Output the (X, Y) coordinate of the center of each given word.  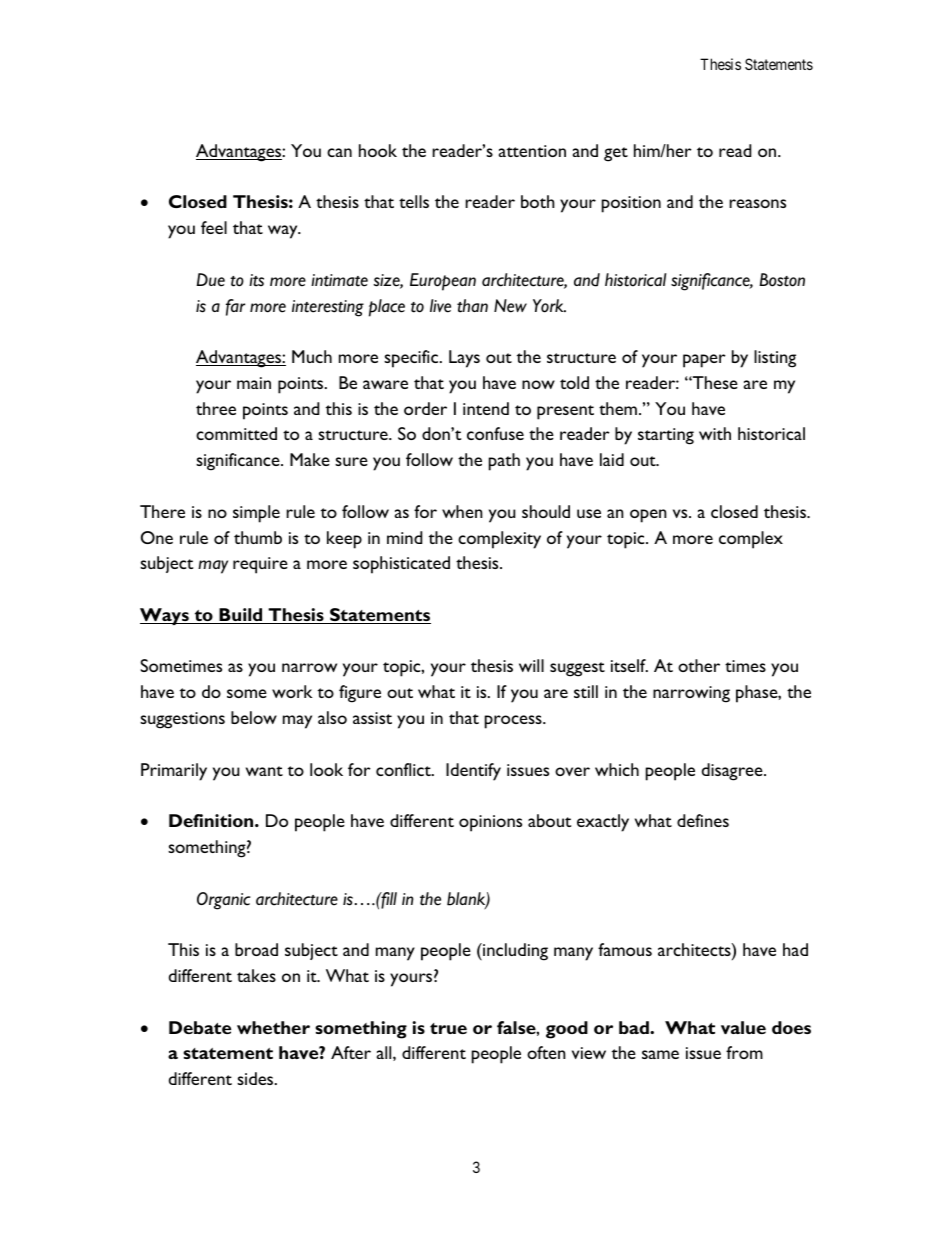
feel (214, 227)
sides (256, 1078)
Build (241, 616)
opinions (490, 823)
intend (486, 408)
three (216, 408)
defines (703, 820)
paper (704, 361)
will (531, 665)
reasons (757, 203)
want (264, 771)
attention (532, 151)
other (699, 665)
